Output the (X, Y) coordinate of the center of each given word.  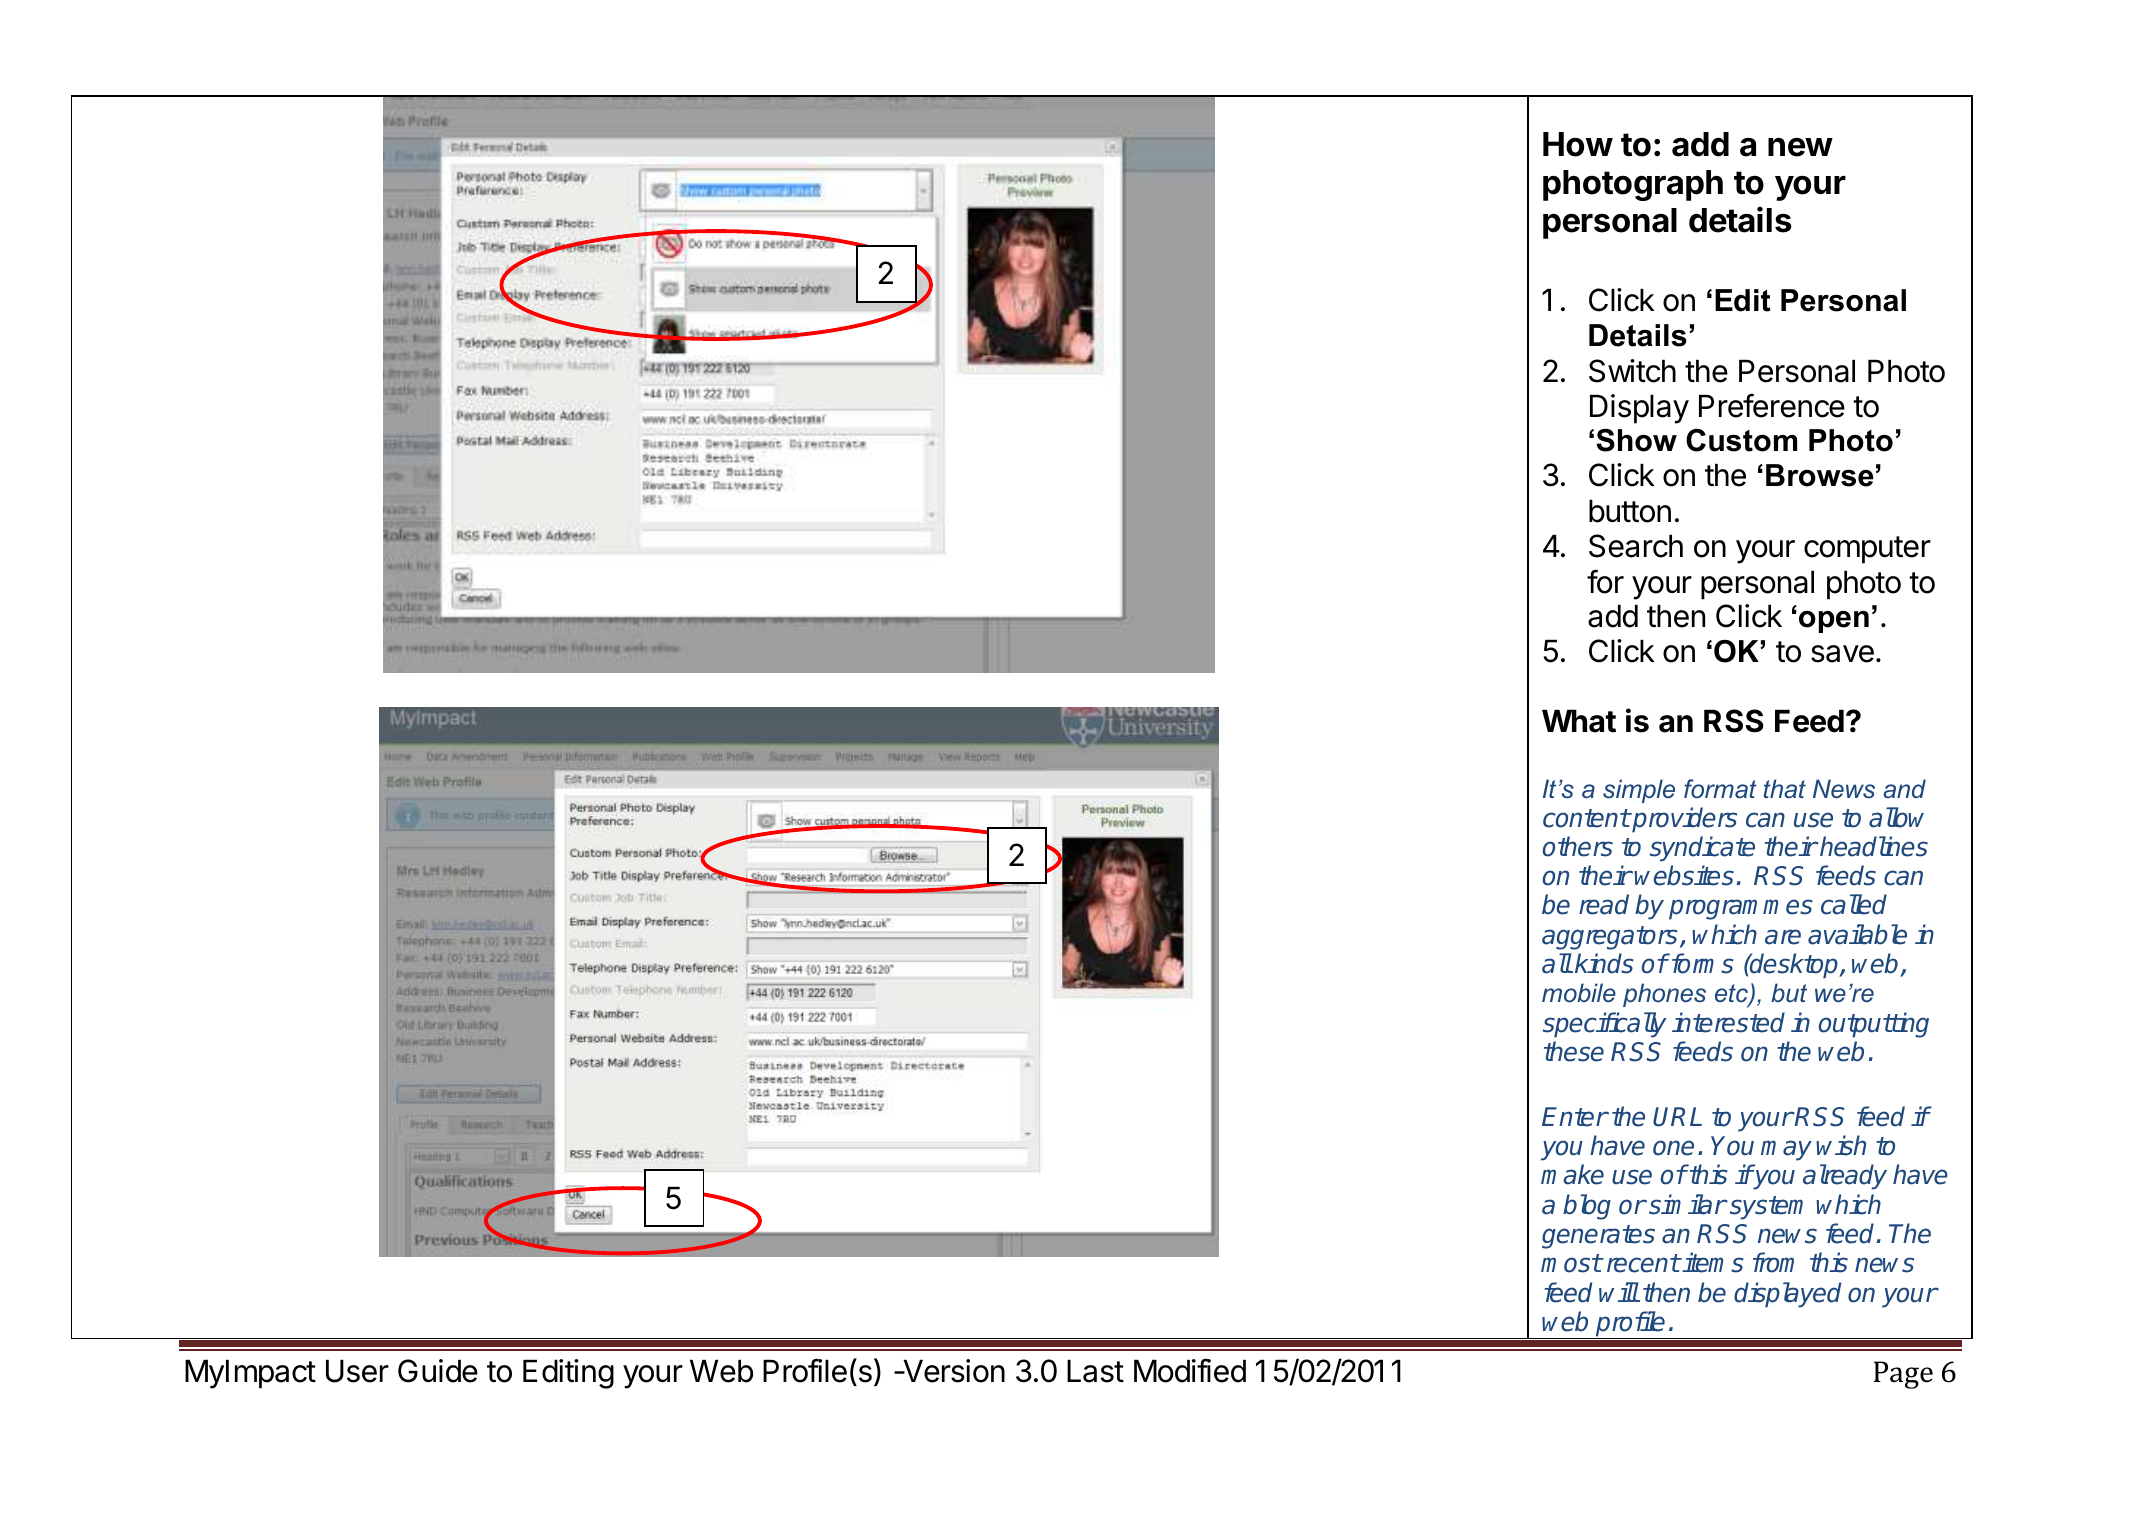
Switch (1632, 371)
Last (1095, 1371)
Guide (438, 1371)
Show (1636, 440)
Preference (1772, 405)
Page (1903, 1375)
